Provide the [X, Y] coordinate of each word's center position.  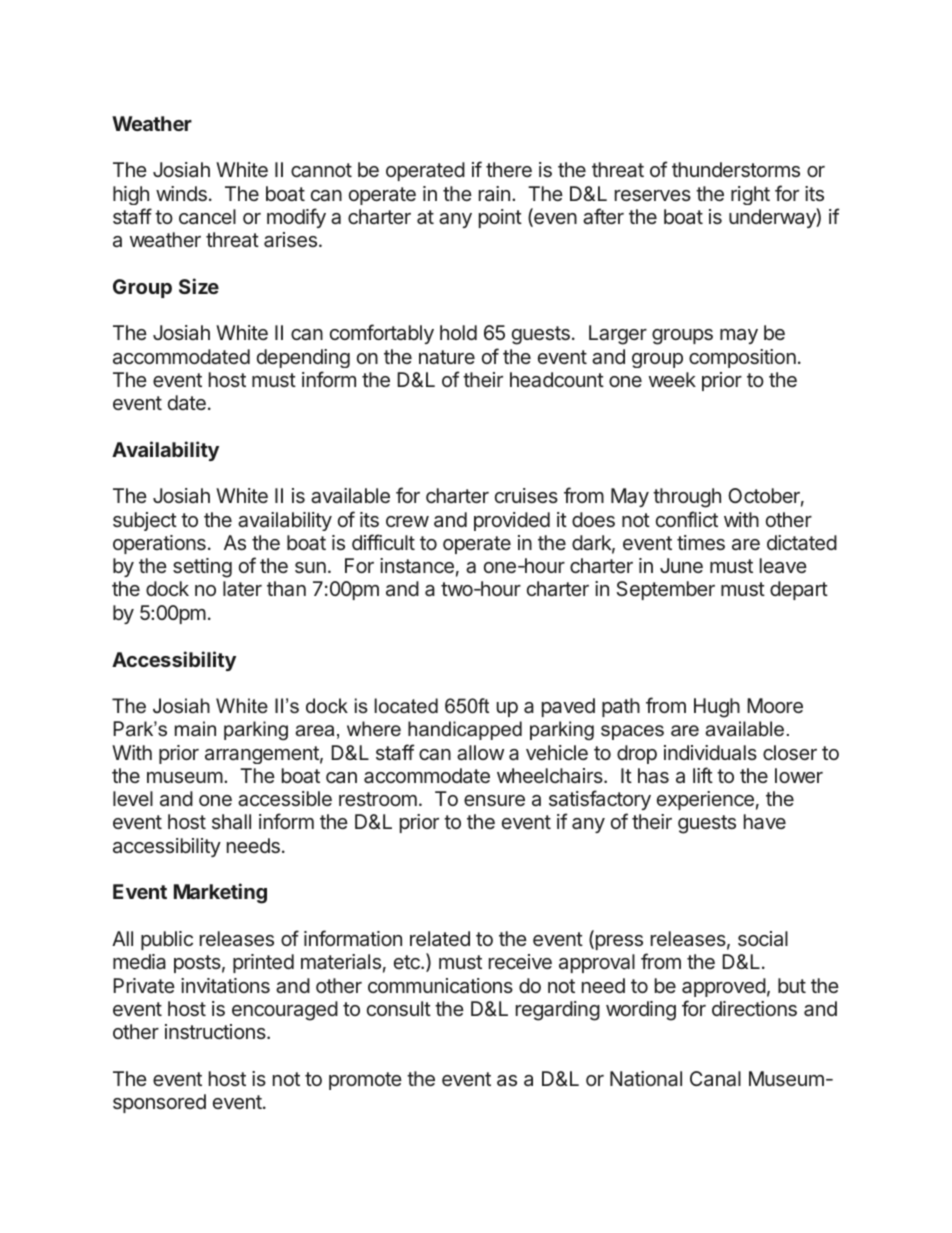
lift [703, 775]
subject [145, 521]
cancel [207, 216]
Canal [715, 1079]
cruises [526, 495]
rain [494, 193]
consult [399, 1008]
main [195, 728]
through [687, 498]
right [750, 195]
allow [480, 753]
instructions [216, 1031]
